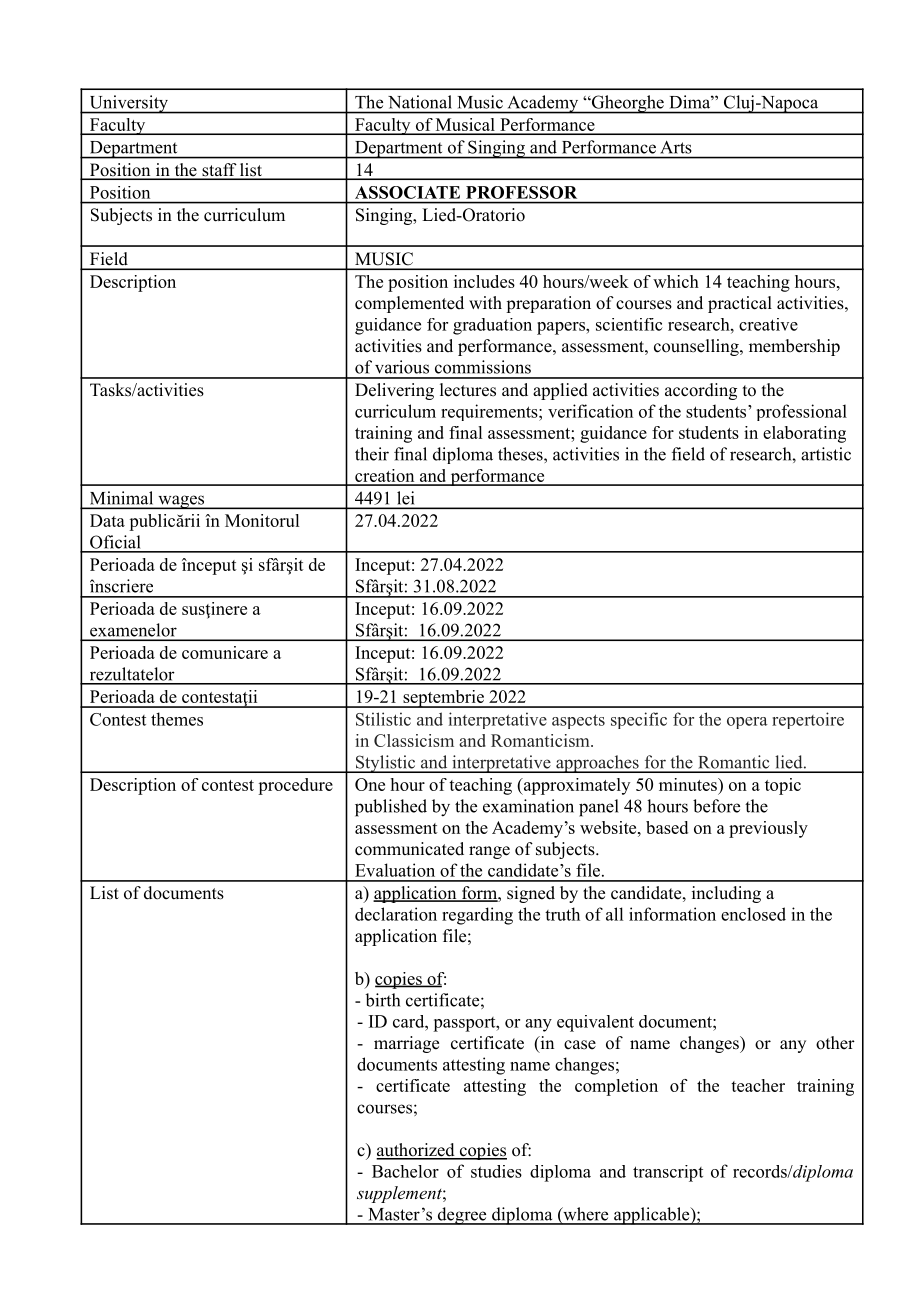 This screenshot has width=924, height=1307. Describe the element at coordinates (477, 916) in the screenshot. I see `regarding` at that location.
